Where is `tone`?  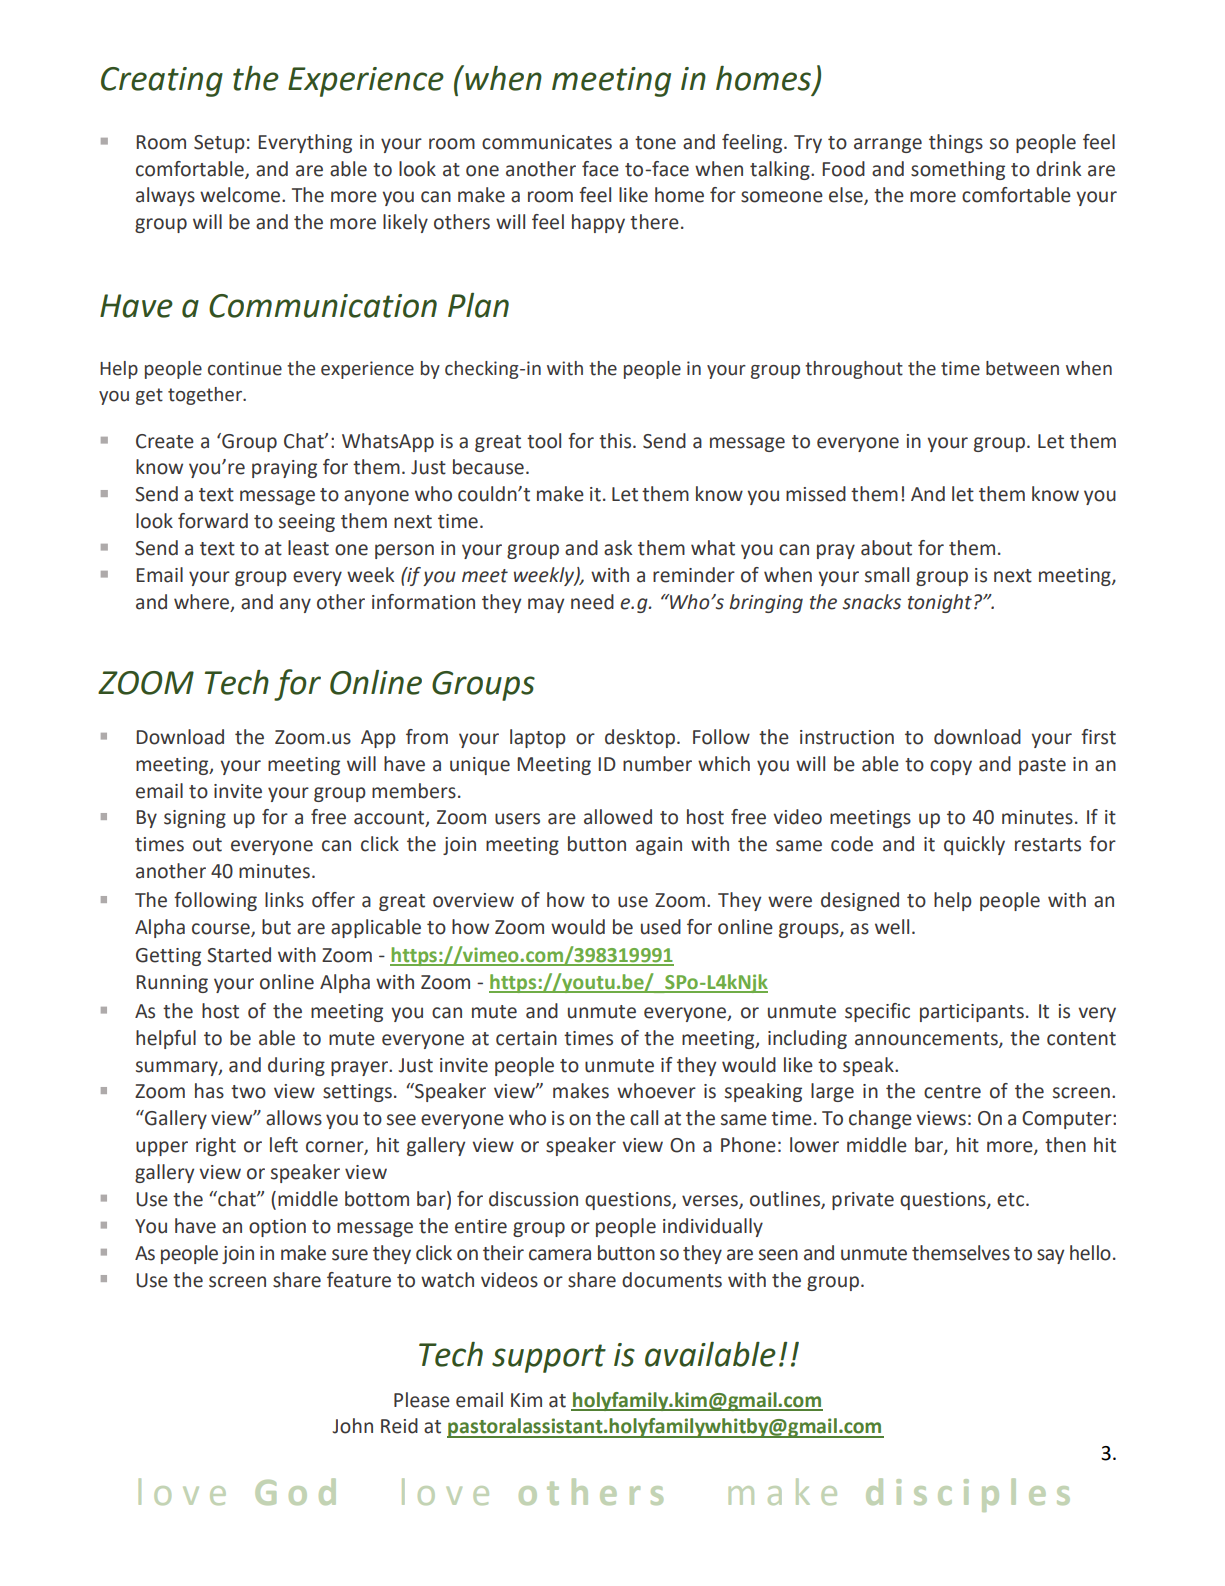 tone is located at coordinates (655, 143).
